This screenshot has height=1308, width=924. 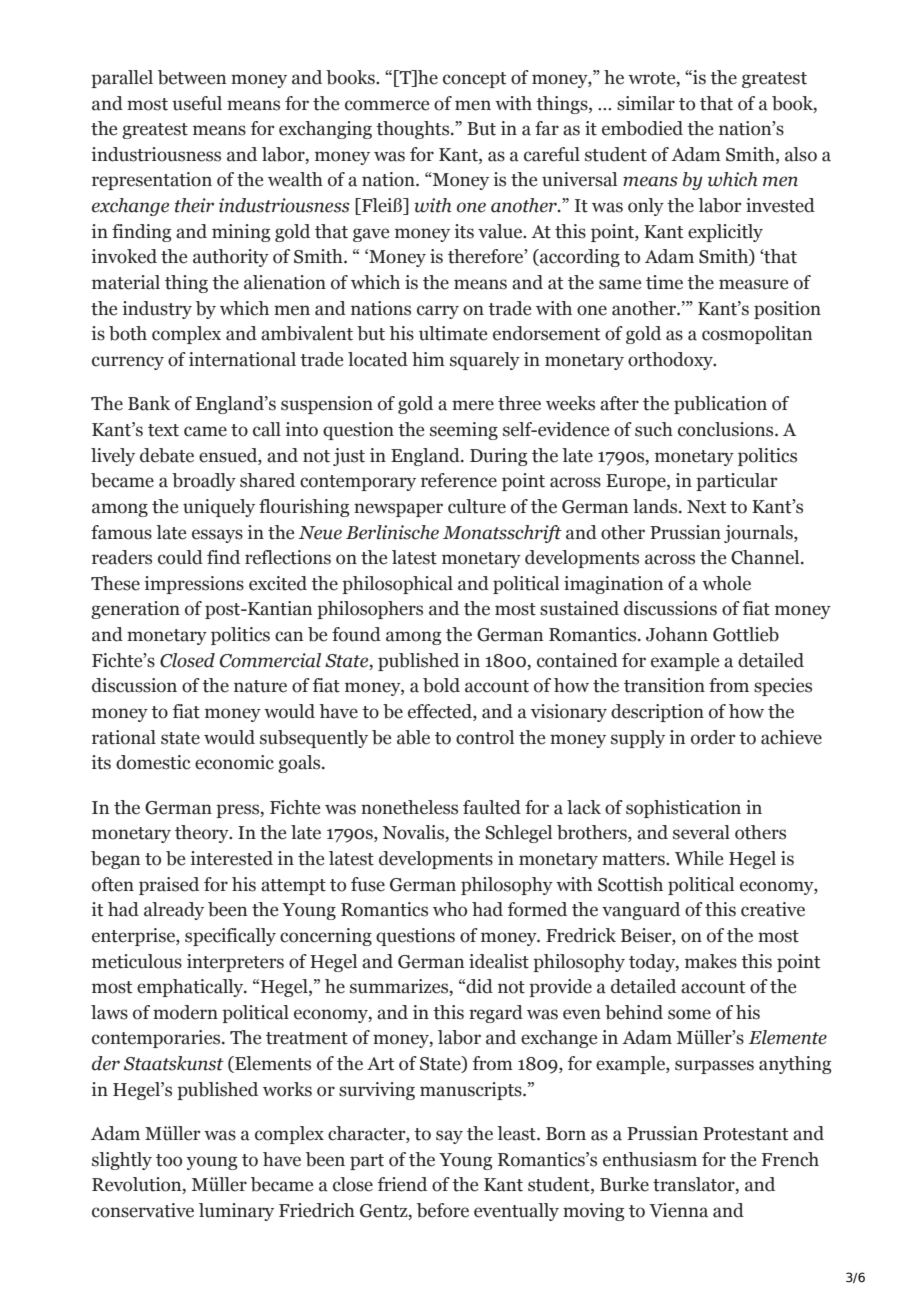 What do you see at coordinates (135, 610) in the screenshot?
I see `generation` at bounding box center [135, 610].
